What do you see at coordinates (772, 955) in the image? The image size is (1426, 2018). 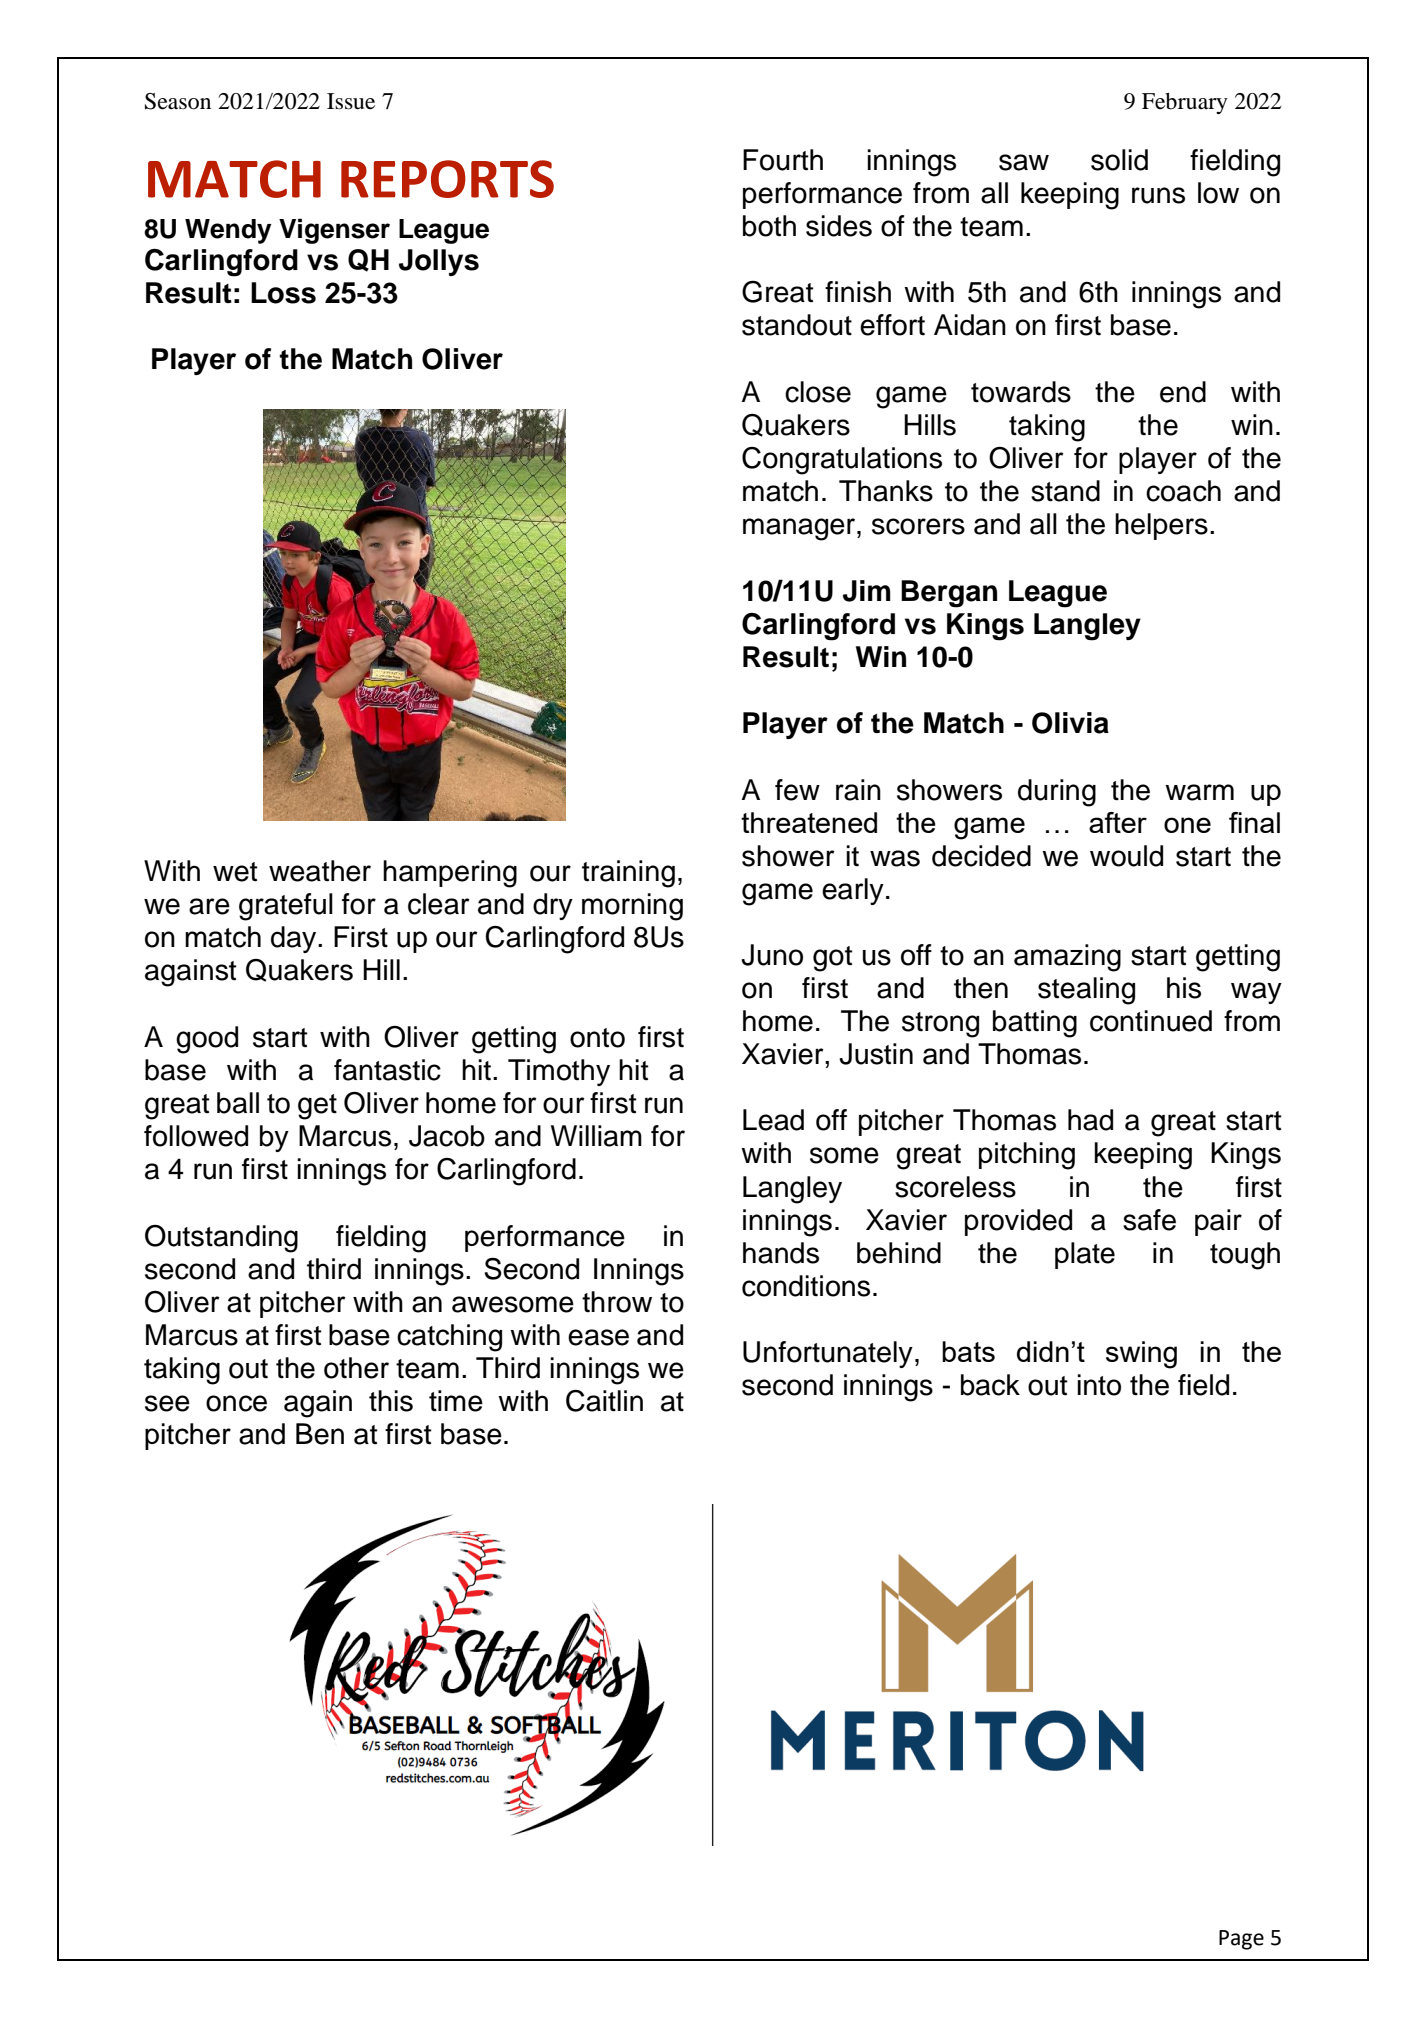 I see `Juno` at bounding box center [772, 955].
